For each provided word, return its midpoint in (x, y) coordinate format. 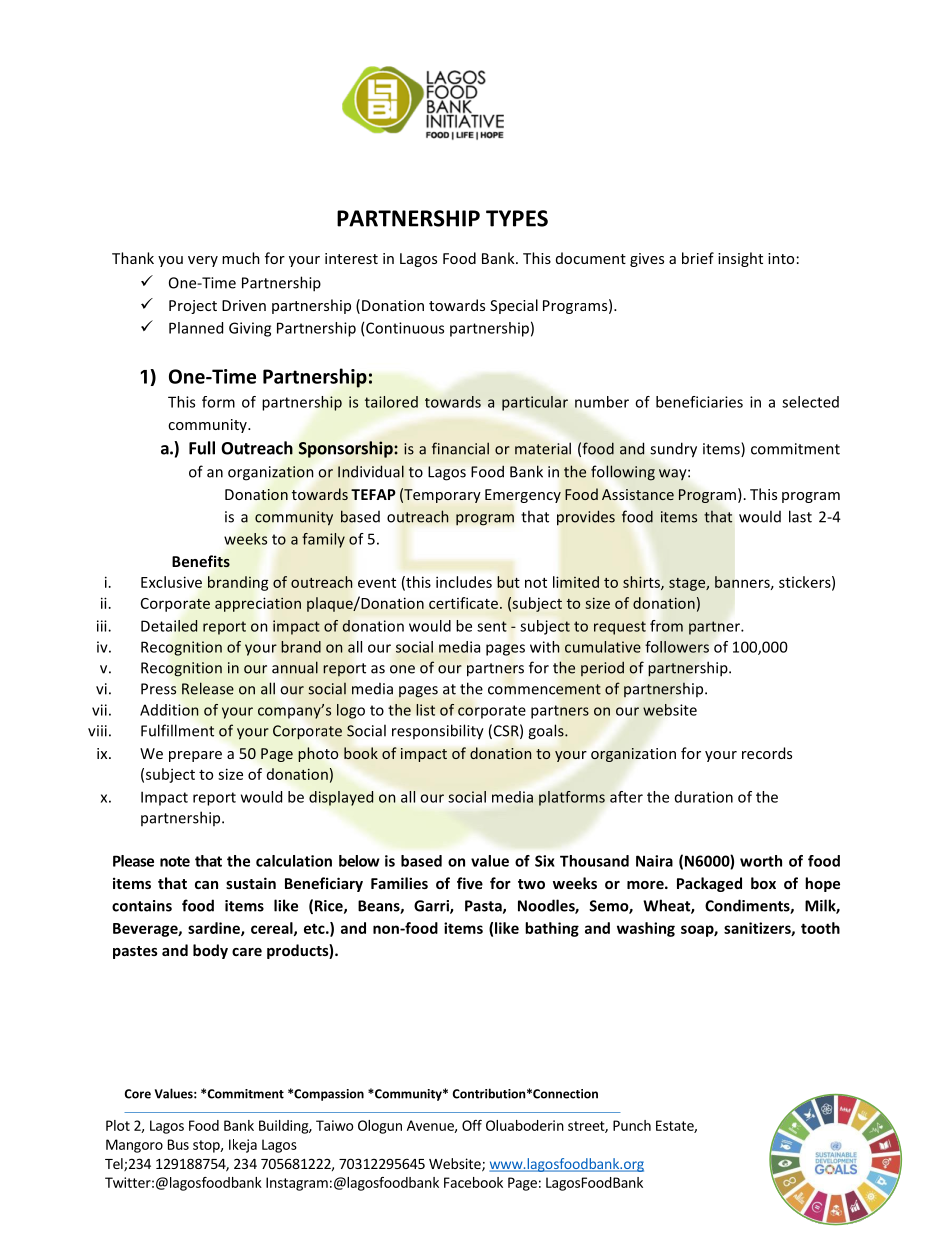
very (203, 261)
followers (677, 647)
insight (740, 259)
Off (472, 1125)
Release (208, 688)
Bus (178, 1144)
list (425, 710)
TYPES (517, 218)
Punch (632, 1125)
